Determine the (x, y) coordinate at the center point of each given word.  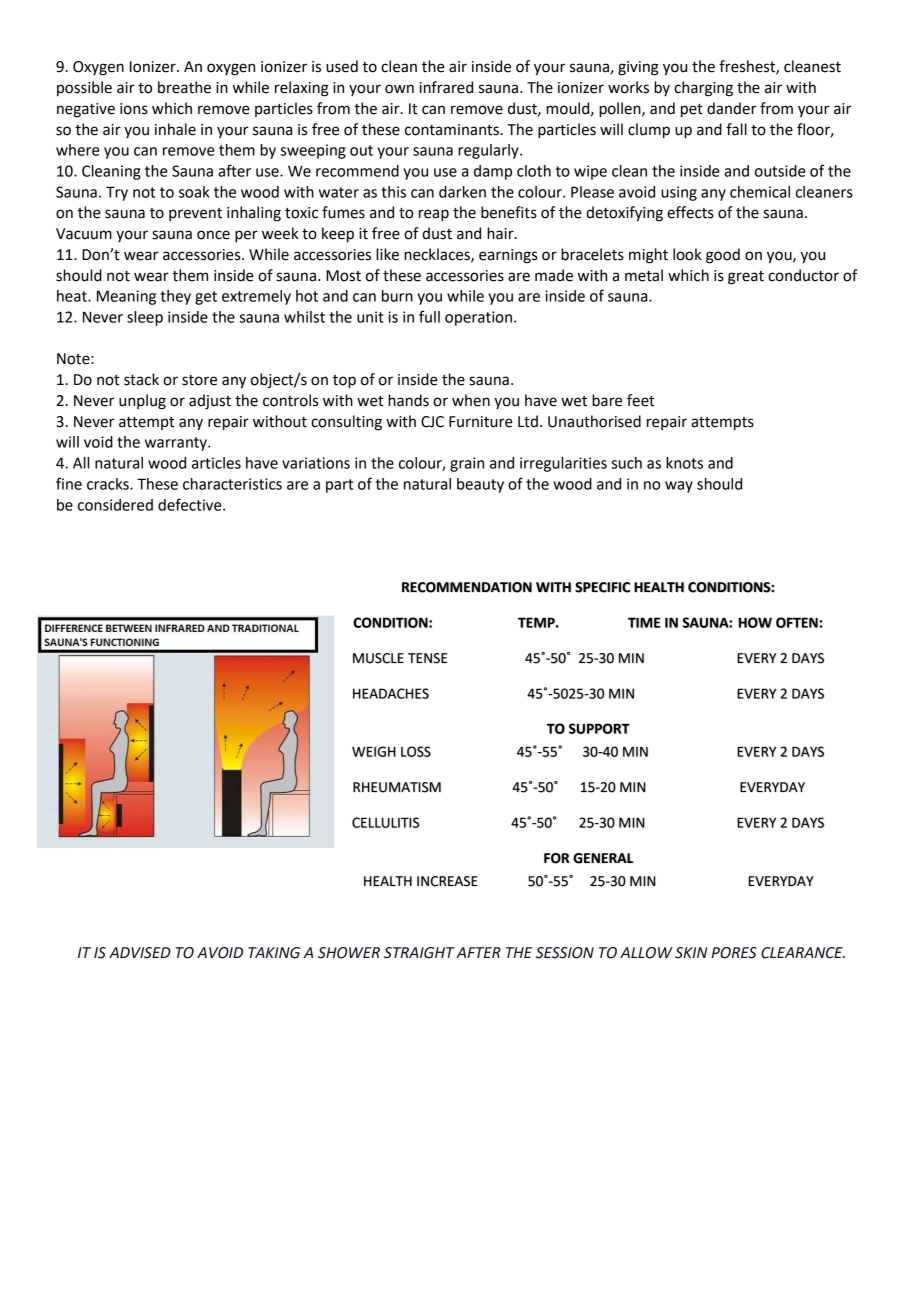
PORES (734, 953)
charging (703, 89)
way (679, 487)
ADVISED (140, 953)
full (429, 316)
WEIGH (374, 751)
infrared (446, 87)
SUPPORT (599, 728)
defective (191, 504)
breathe (184, 87)
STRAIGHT (419, 953)
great (746, 278)
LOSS (416, 751)
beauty (480, 485)
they (175, 297)
